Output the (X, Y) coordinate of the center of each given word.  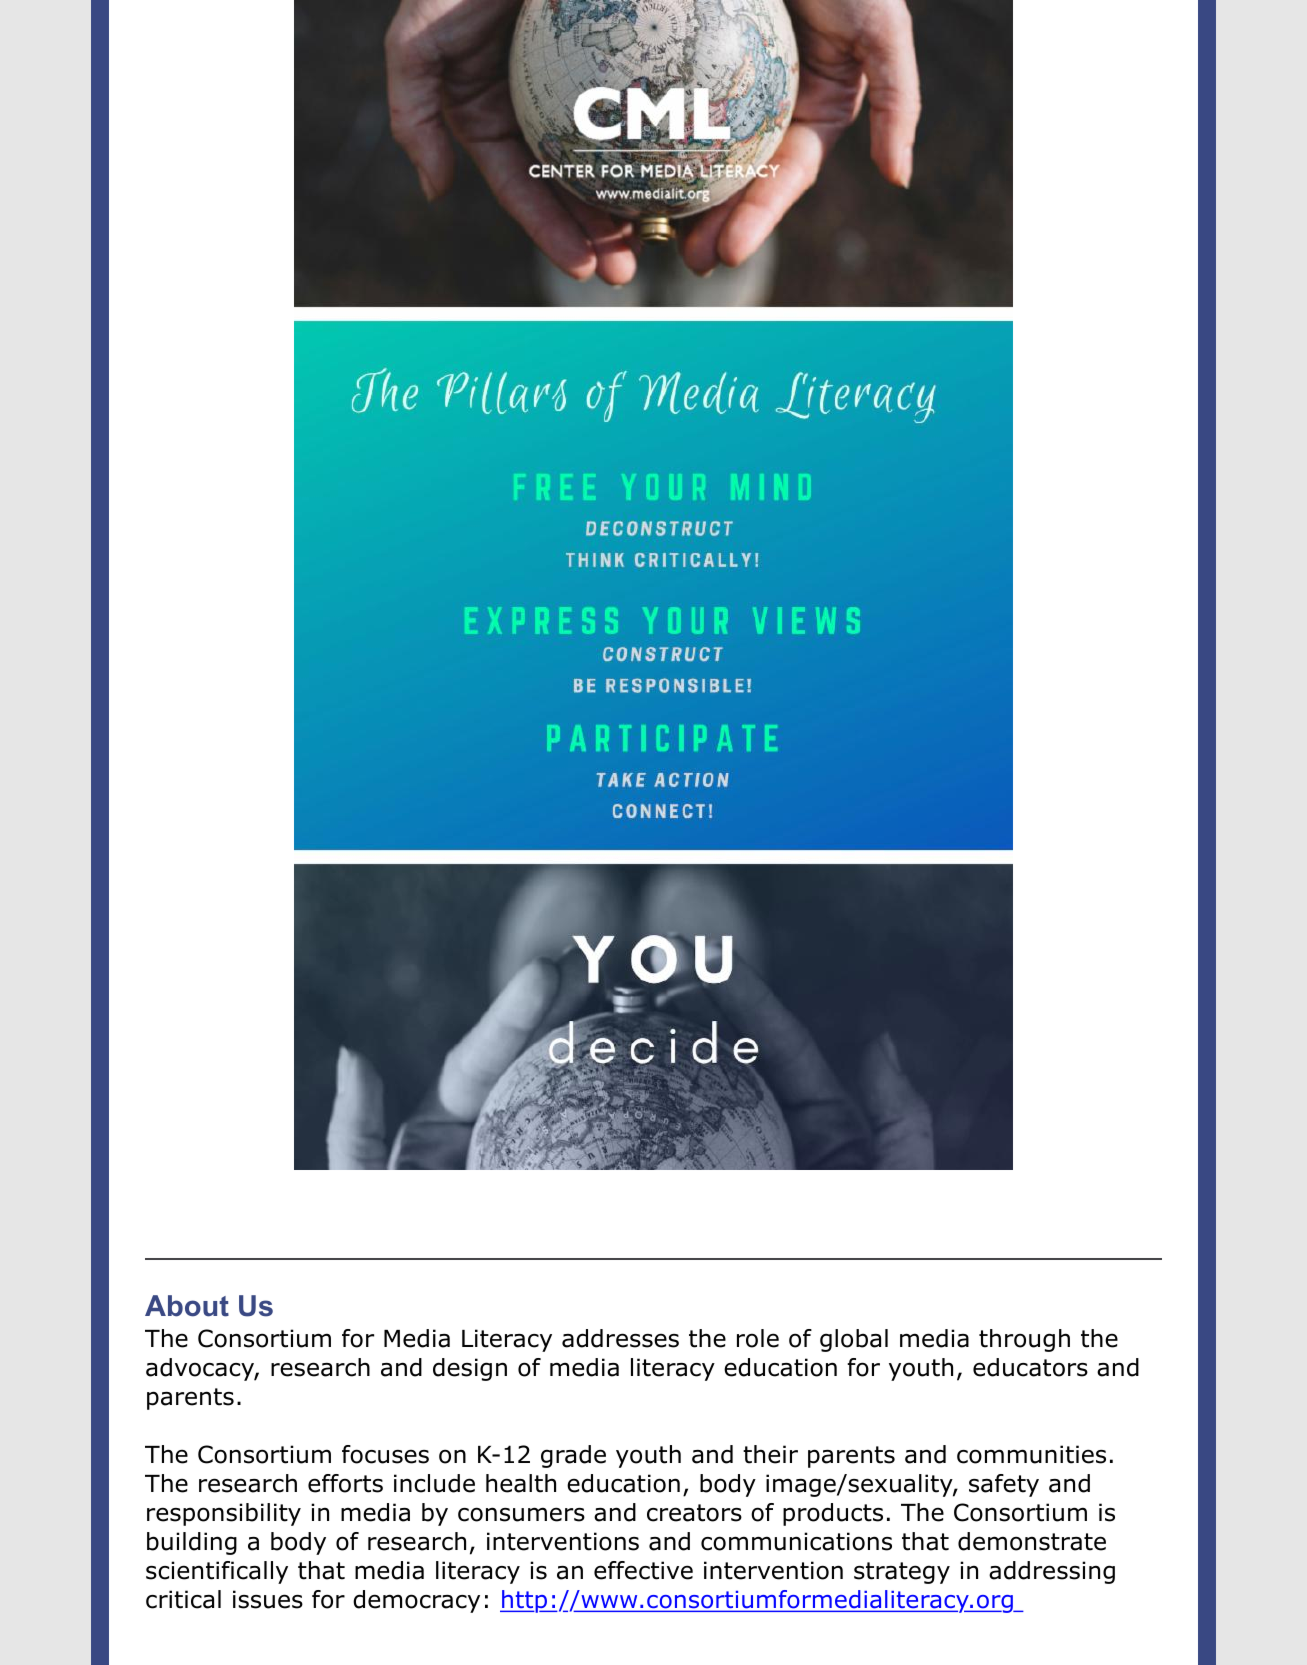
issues (268, 1599)
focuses (385, 1454)
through (1024, 1340)
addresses (620, 1338)
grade (573, 1456)
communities (1031, 1454)
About (187, 1306)
